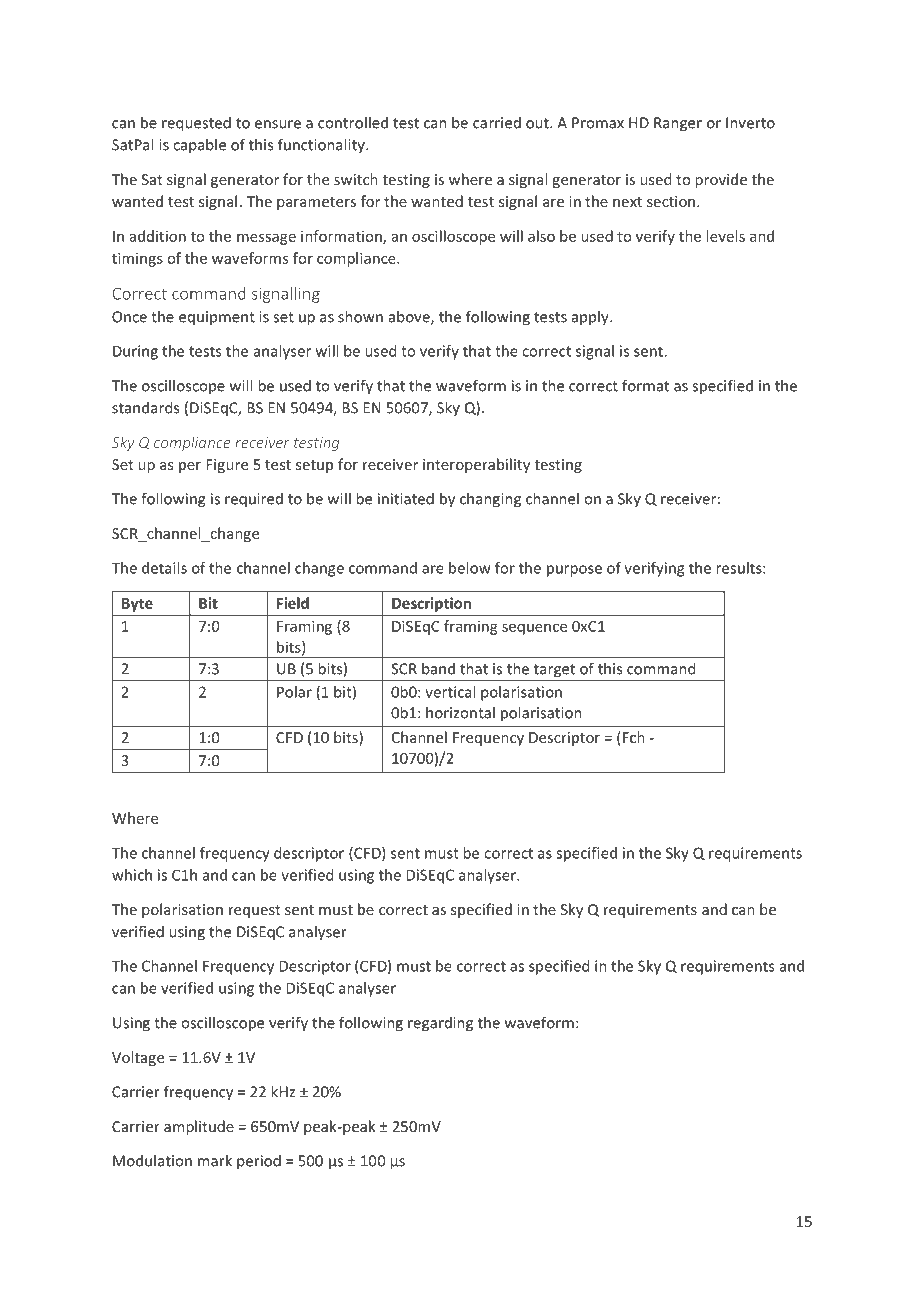  I want to click on capable, so click(199, 146).
